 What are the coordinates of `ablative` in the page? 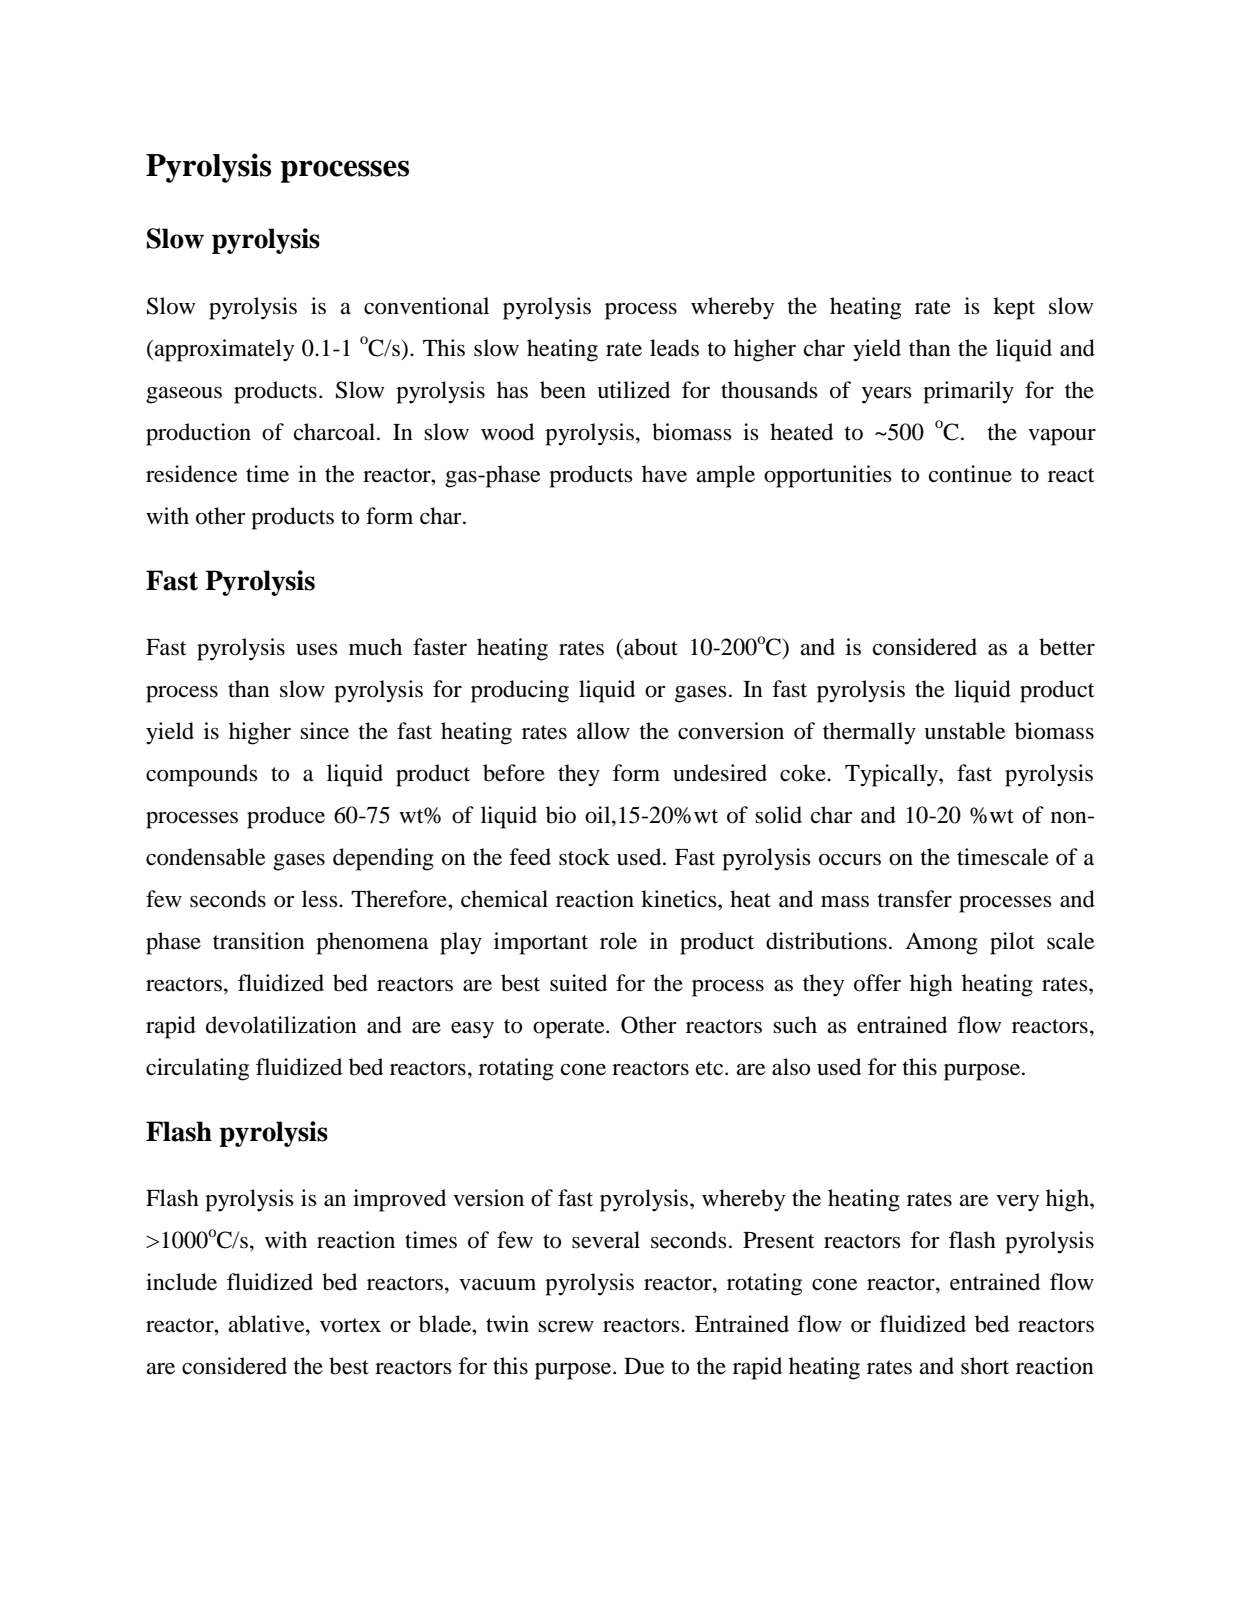 It's located at (268, 1324).
